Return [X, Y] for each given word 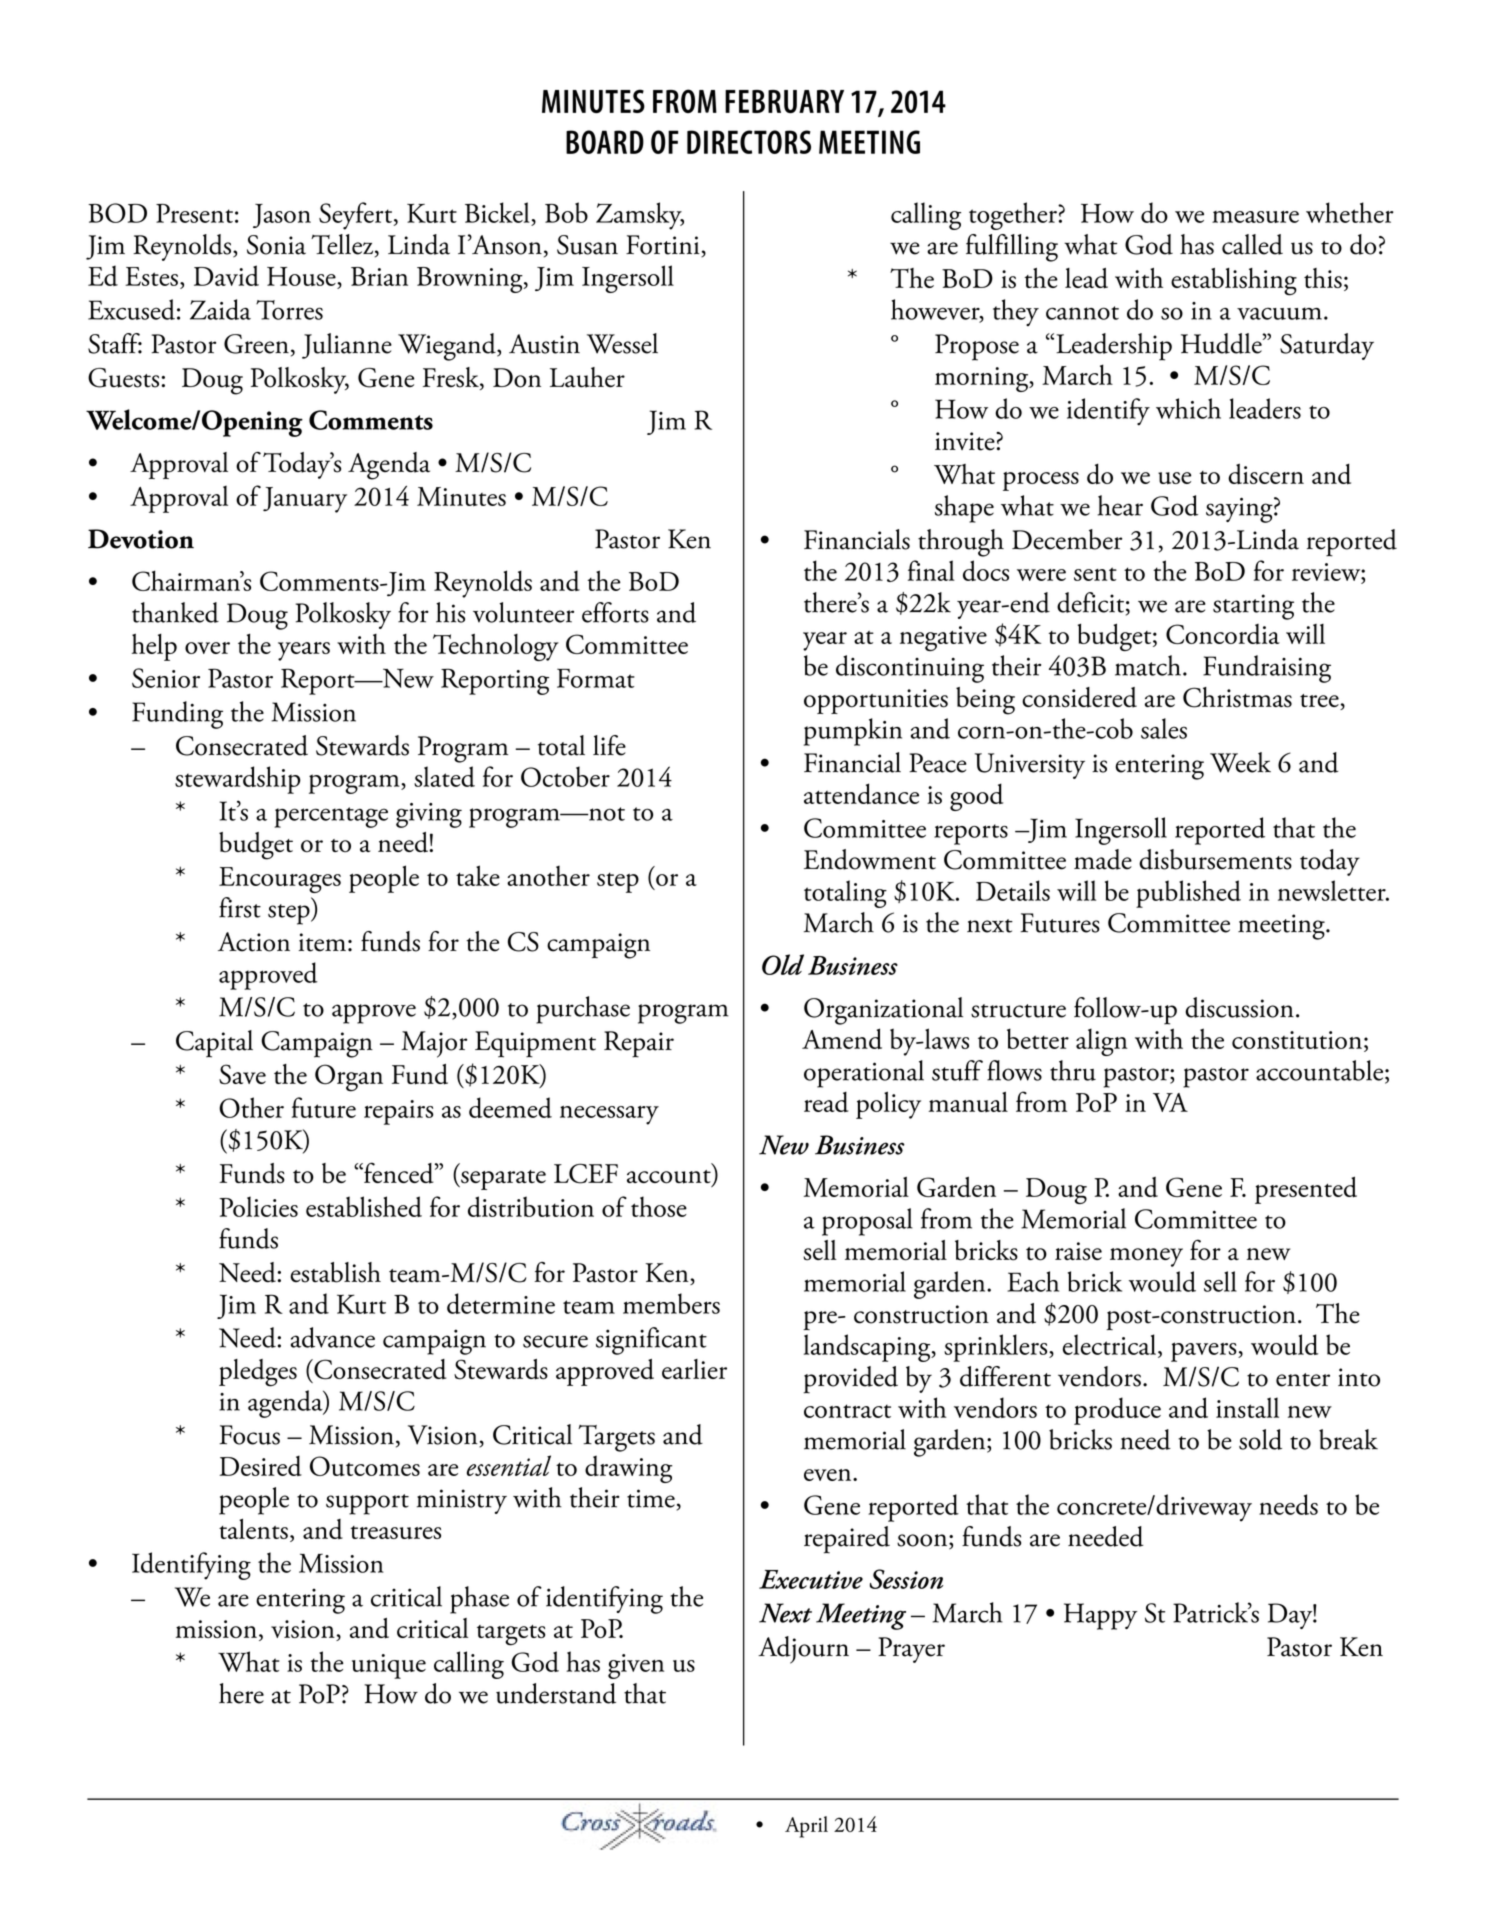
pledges [258, 1373]
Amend [842, 1038]
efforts [615, 612]
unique [389, 1666]
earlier [694, 1369]
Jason [282, 216]
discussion [1239, 1007]
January [305, 500]
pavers [1205, 1352]
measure [1255, 217]
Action [254, 942]
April [806, 1827]
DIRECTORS [749, 142]
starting [1253, 607]
